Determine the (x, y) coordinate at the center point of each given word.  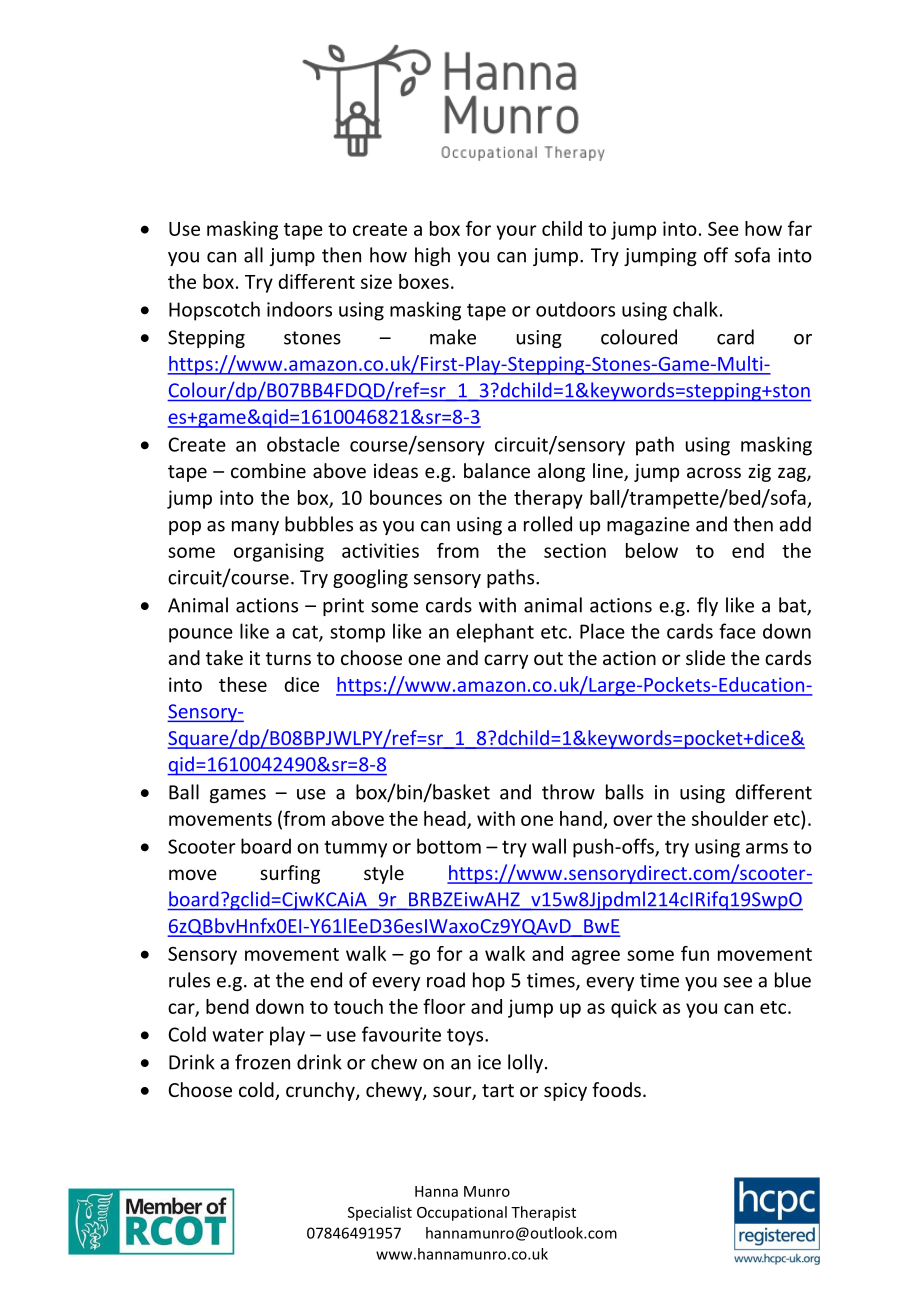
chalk (695, 309)
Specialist (380, 1213)
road (446, 980)
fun (695, 953)
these (243, 684)
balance (497, 470)
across (714, 472)
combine (268, 470)
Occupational (462, 1213)
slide (705, 657)
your (516, 232)
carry (506, 661)
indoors (299, 309)
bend (227, 1006)
